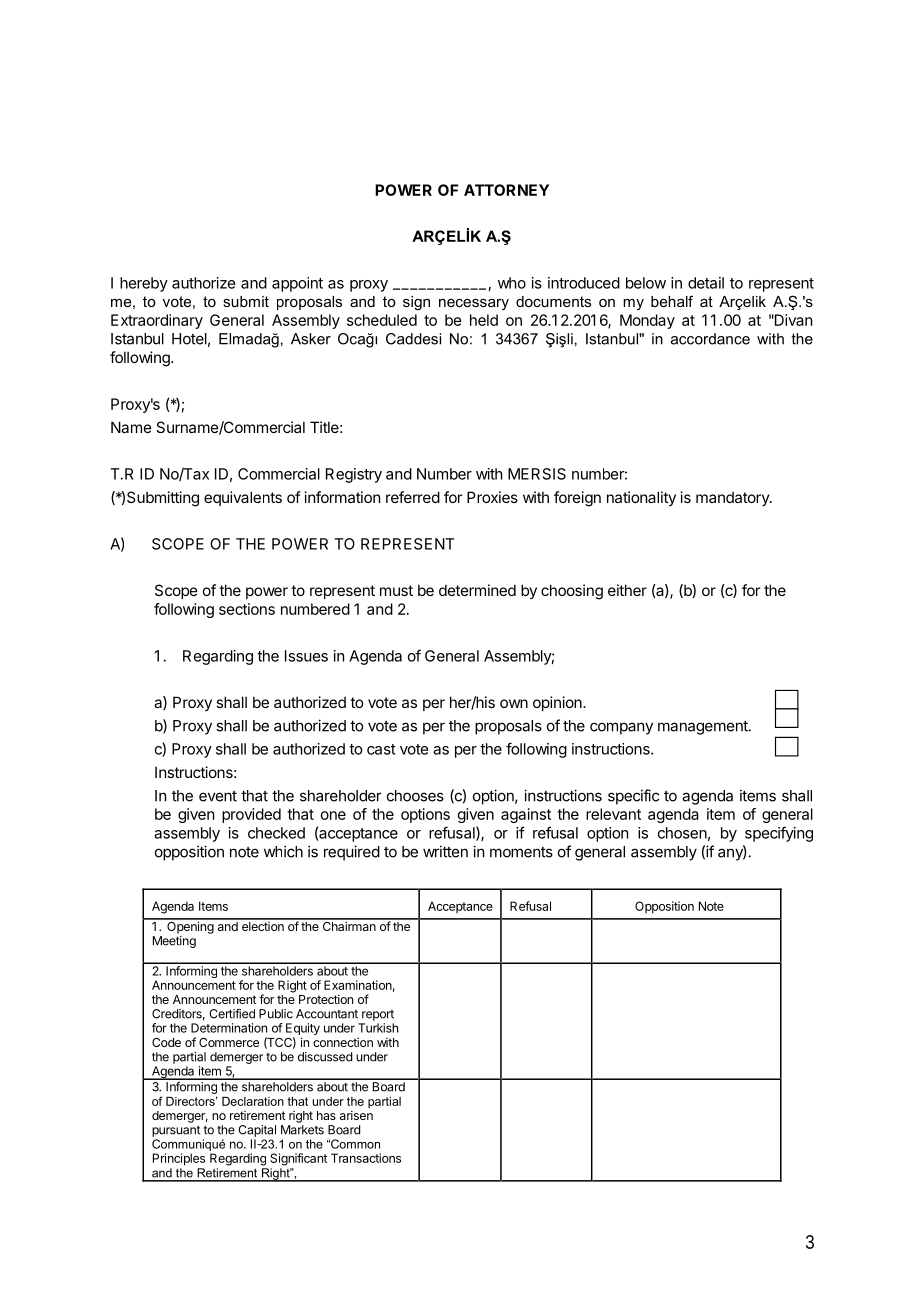 The height and width of the document is (1308, 924). I want to click on Capital, so click(257, 1131).
